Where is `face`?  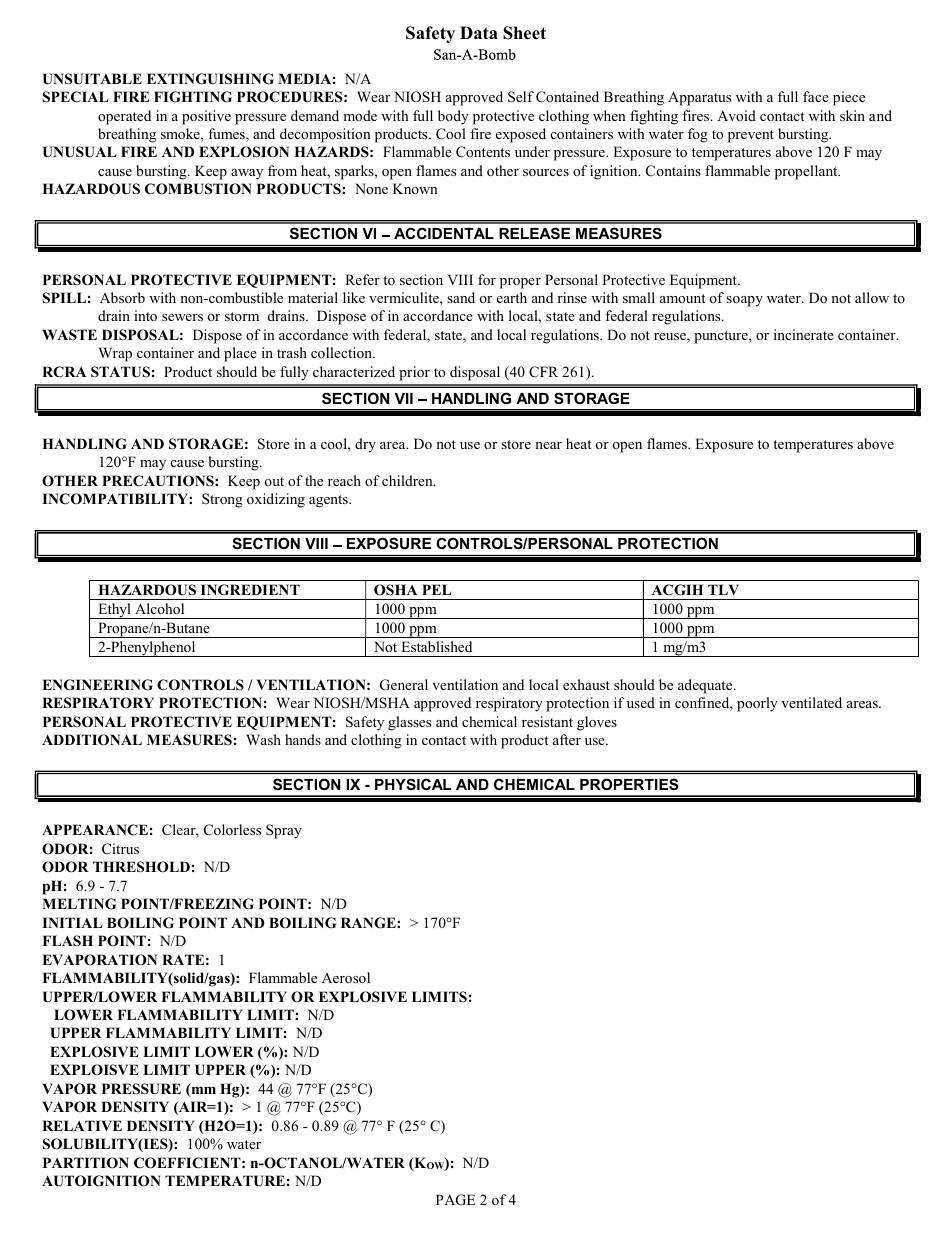
face is located at coordinates (816, 96).
